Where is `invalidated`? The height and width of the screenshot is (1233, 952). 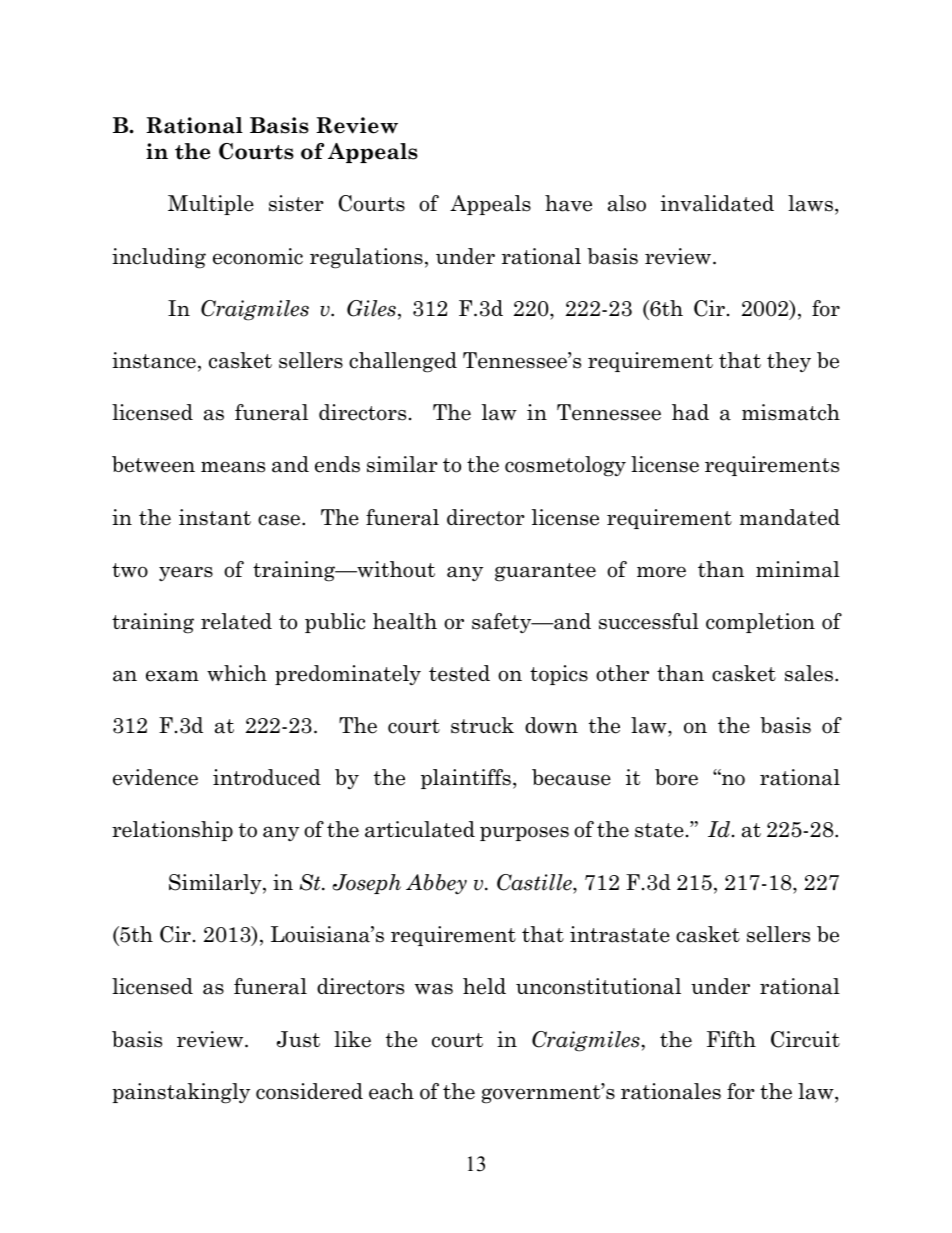 invalidated is located at coordinates (717, 203).
